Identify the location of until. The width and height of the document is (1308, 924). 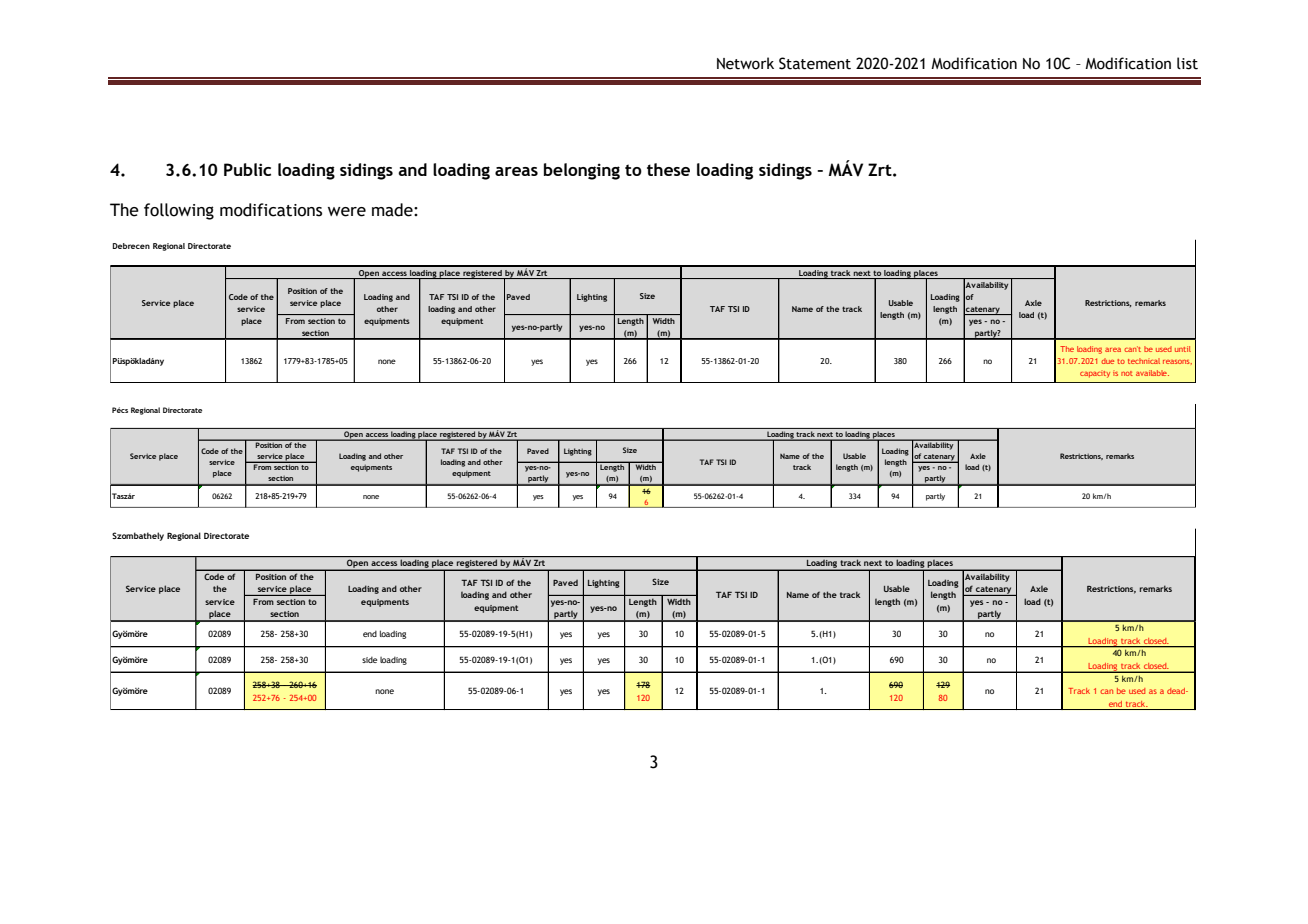
(1183, 349).
